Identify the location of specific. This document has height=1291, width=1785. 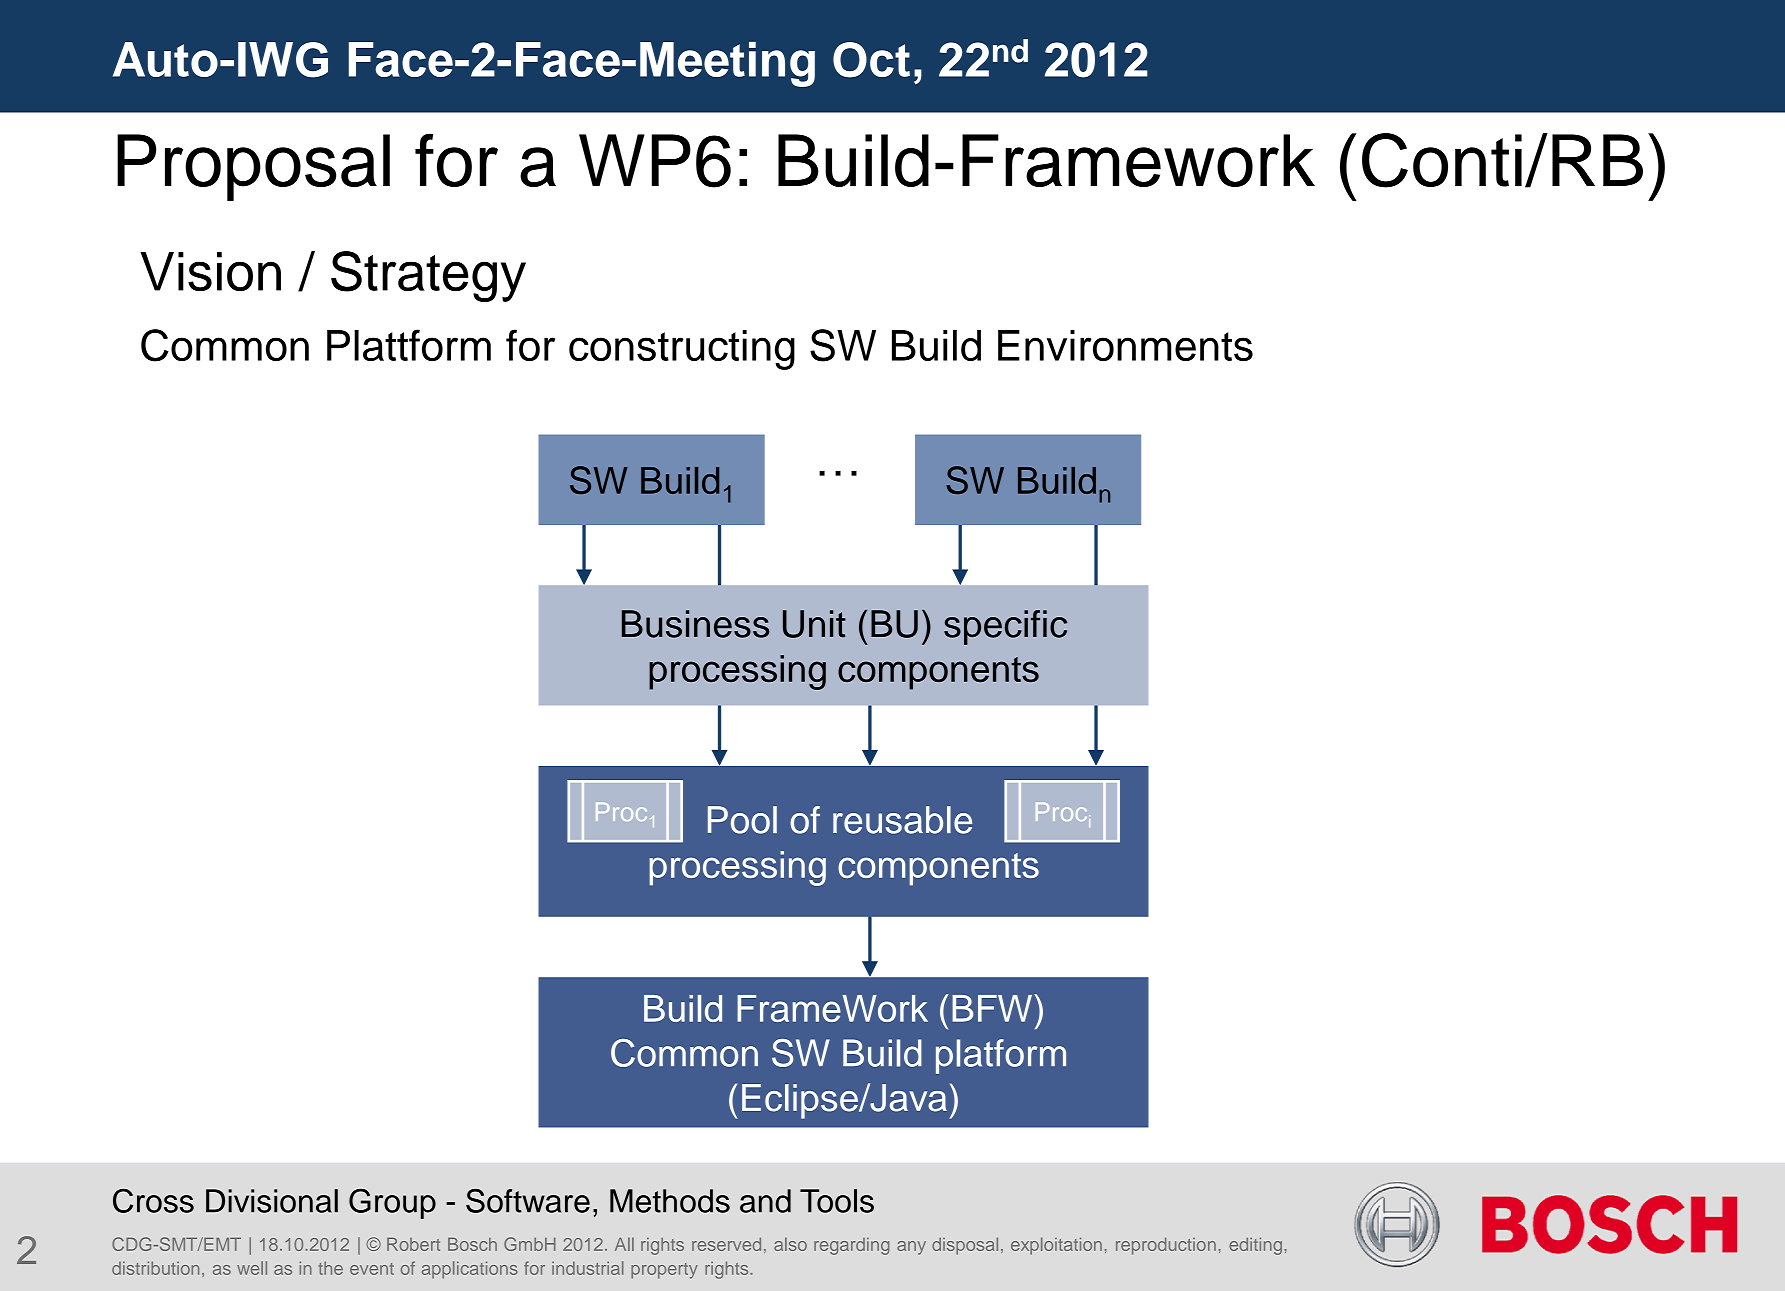
(1005, 627).
